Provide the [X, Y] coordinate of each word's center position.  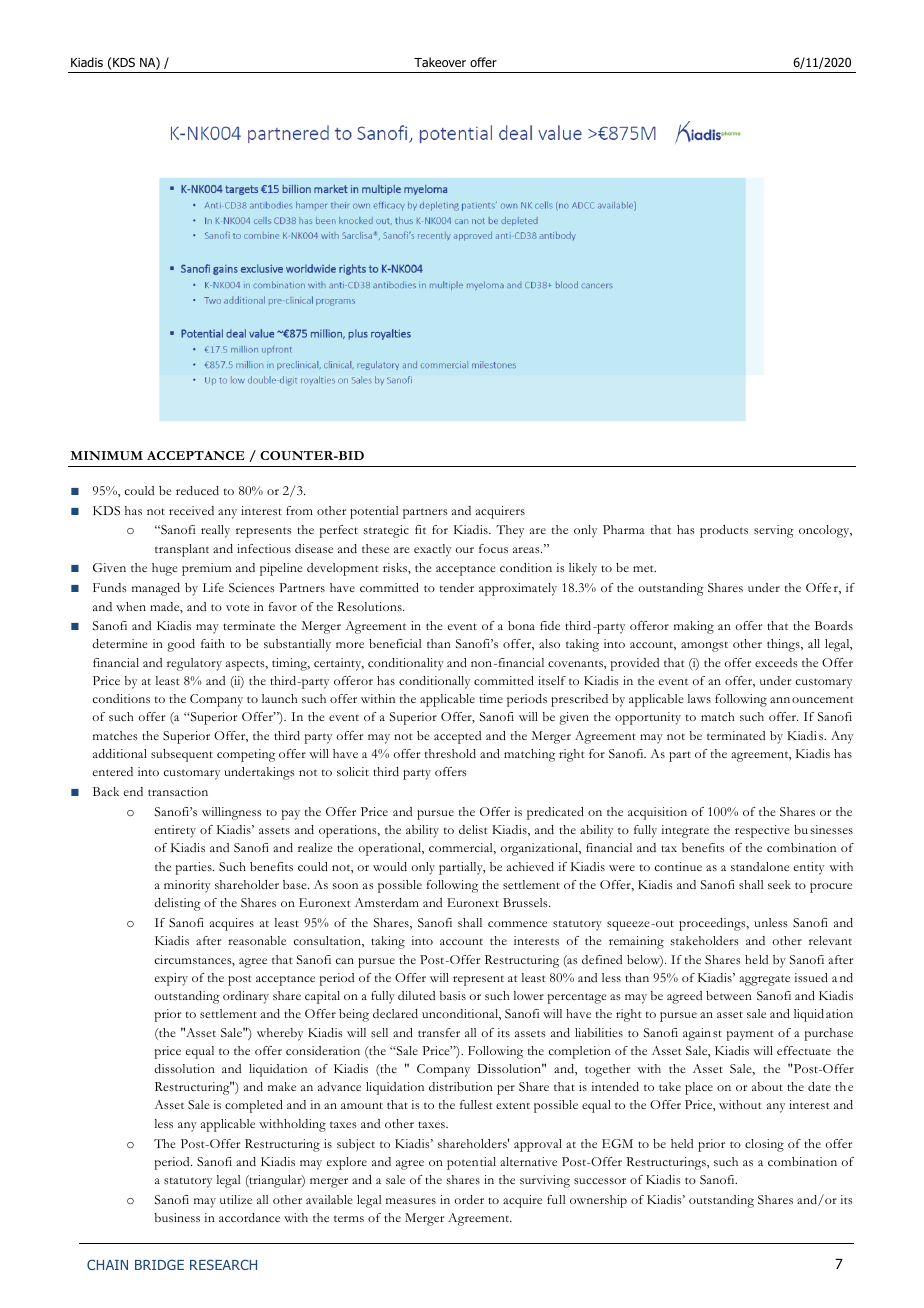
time [491, 698]
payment [750, 1035]
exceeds [776, 662]
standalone [760, 866]
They [510, 531]
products [724, 531]
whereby [280, 1034]
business [177, 1217]
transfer [439, 1032]
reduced [197, 490]
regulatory [194, 664]
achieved [530, 866]
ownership [598, 1201]
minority [187, 886]
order [469, 1199]
